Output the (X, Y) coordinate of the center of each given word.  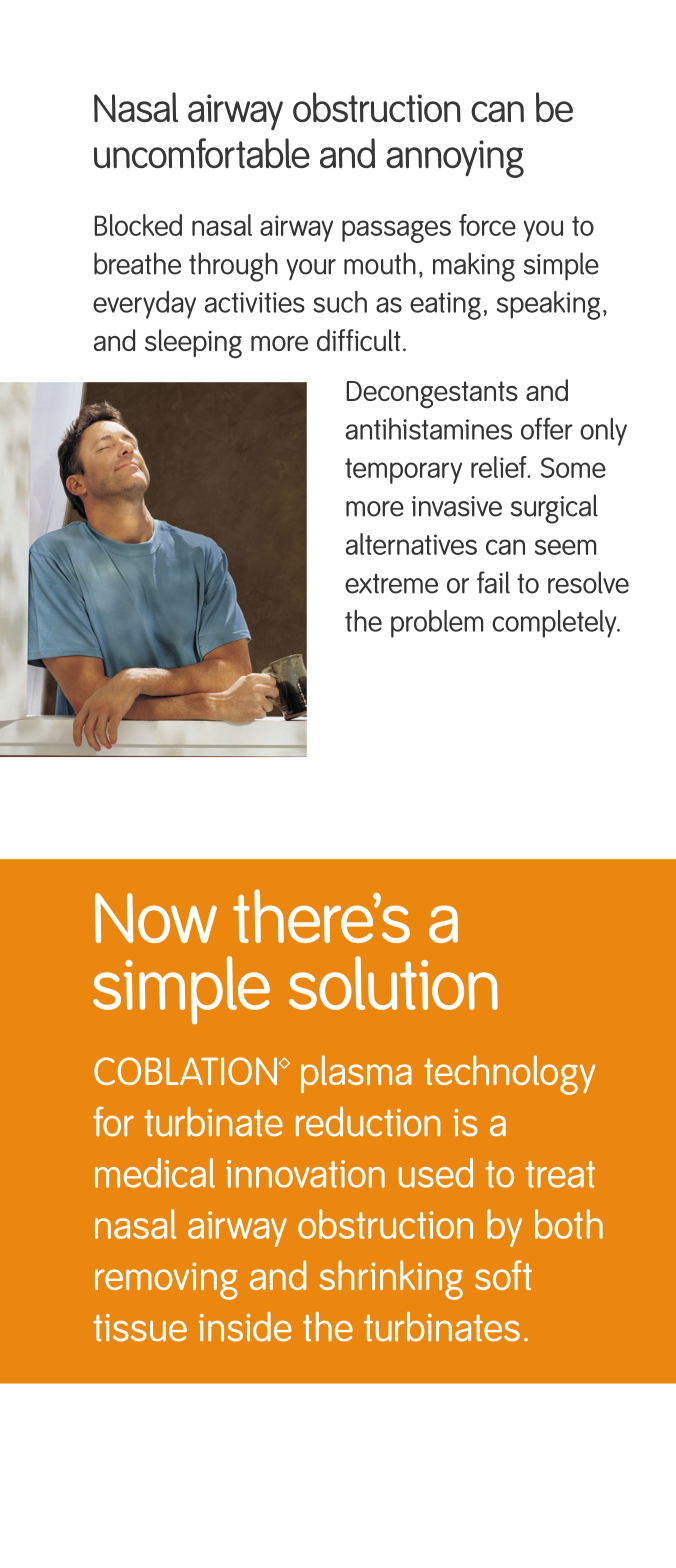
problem (437, 624)
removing (166, 1281)
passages (396, 231)
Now (156, 918)
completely (555, 624)
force (487, 225)
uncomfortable (202, 153)
